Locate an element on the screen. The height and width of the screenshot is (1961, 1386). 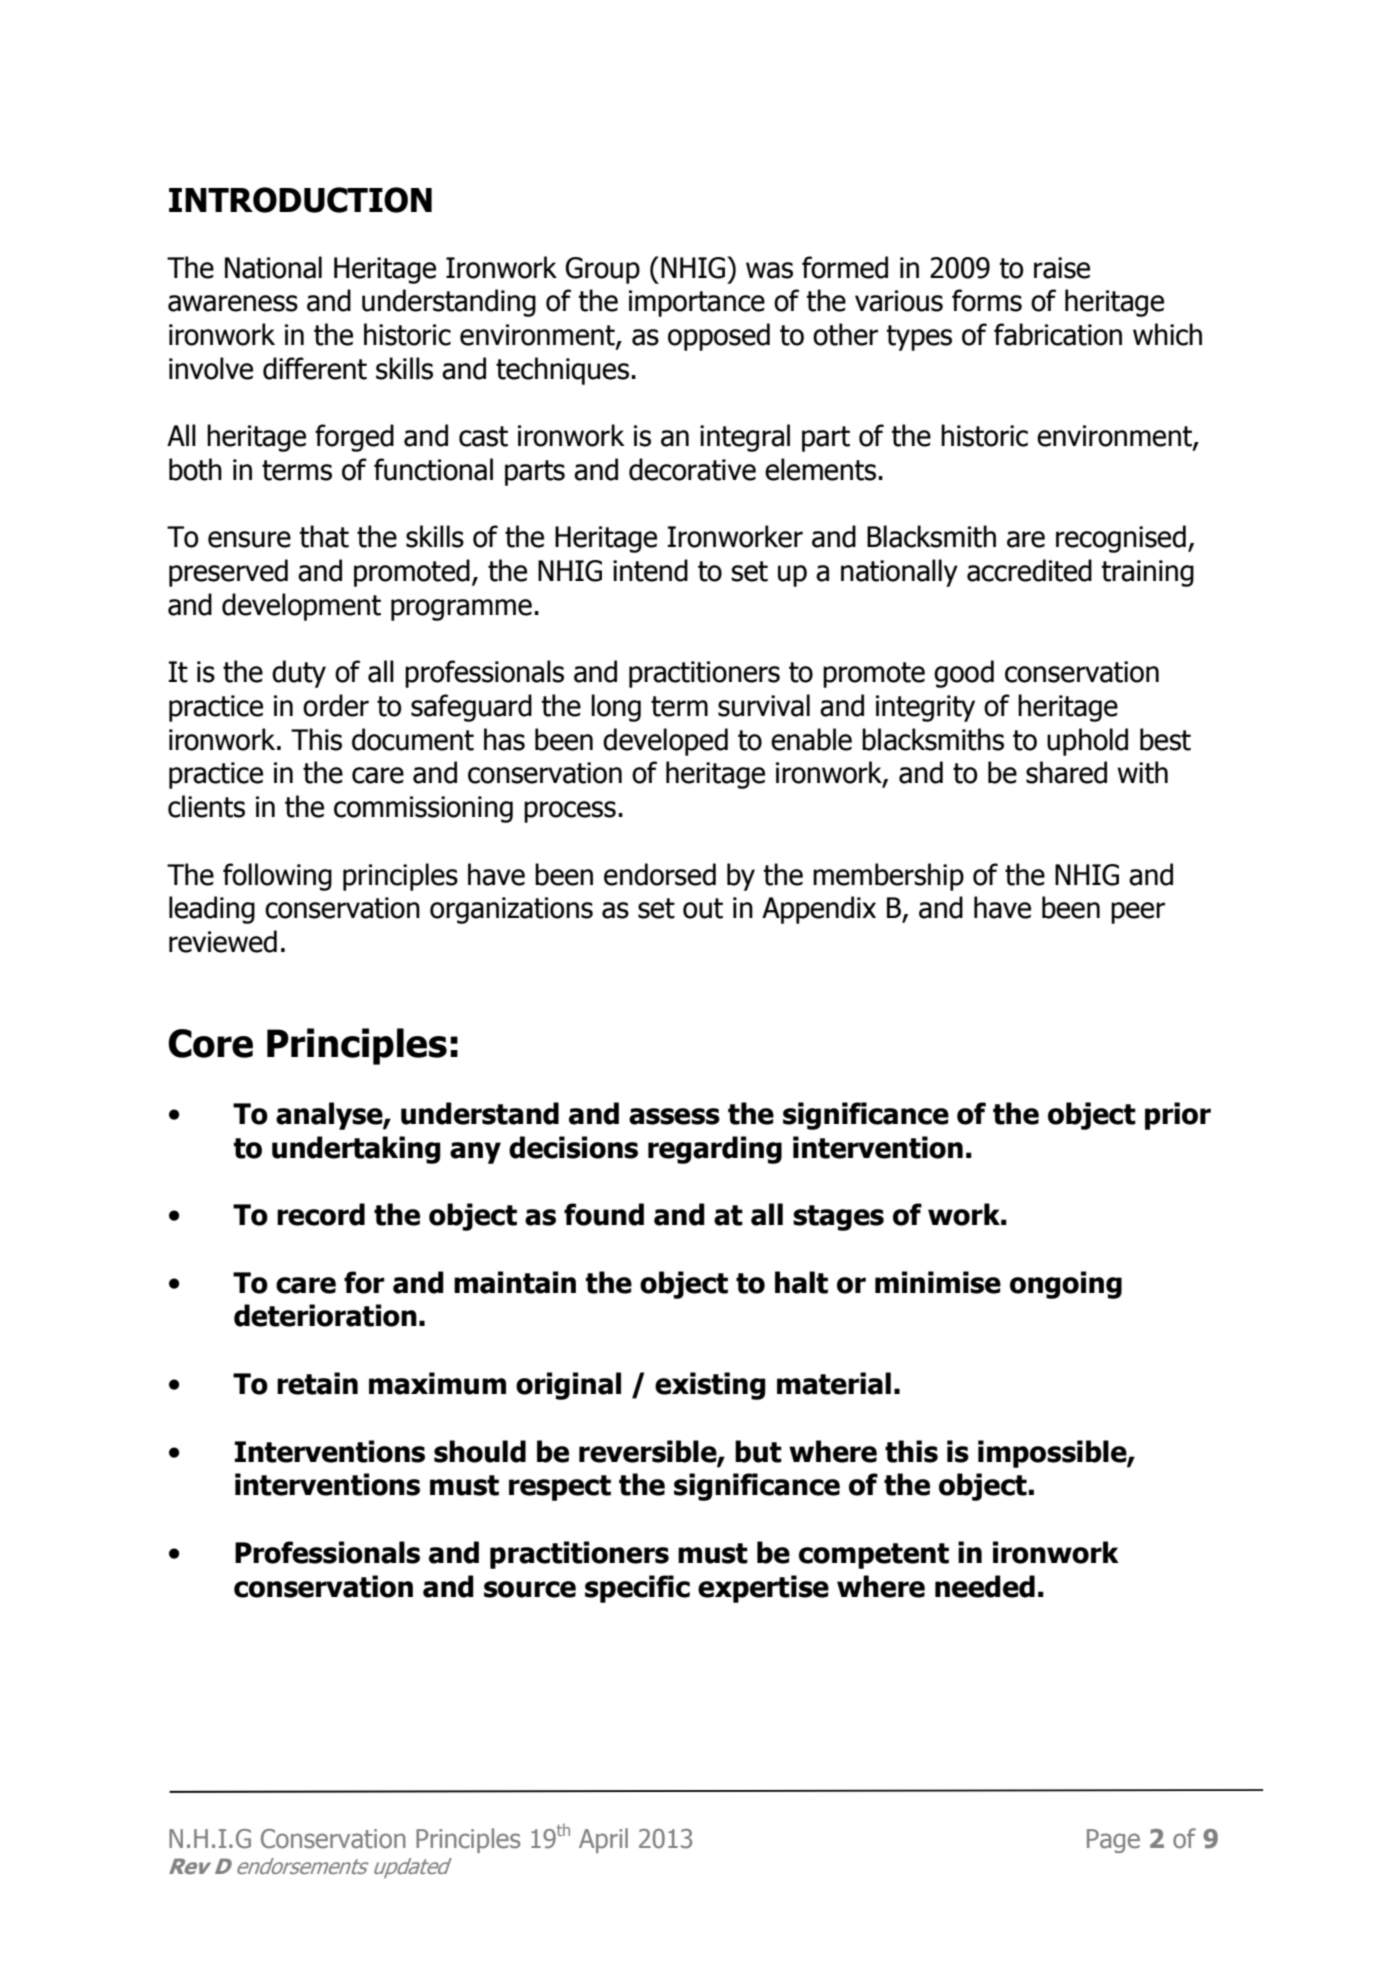
deterioration is located at coordinates (325, 1315).
